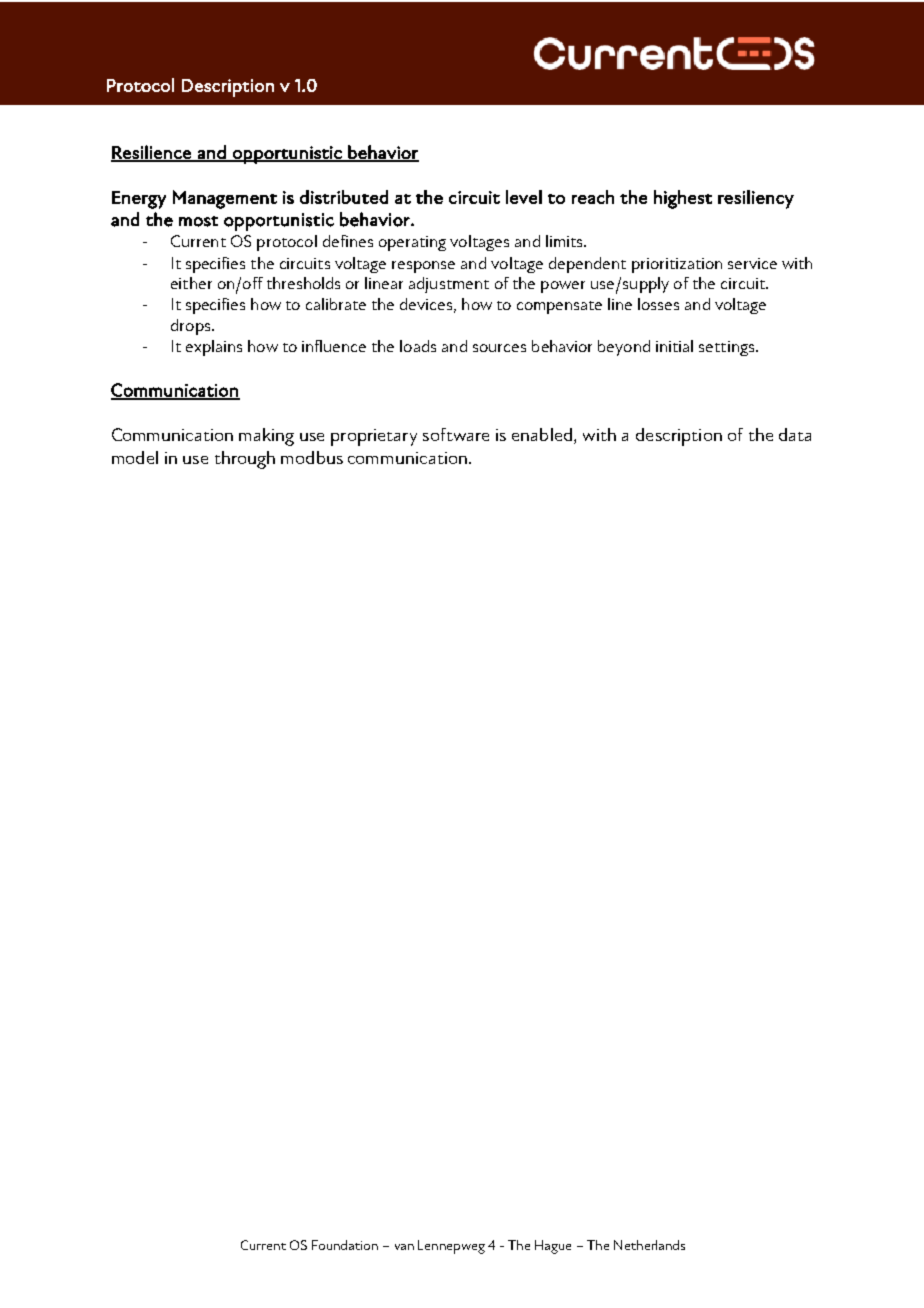 This document has width=924, height=1308. I want to click on Foundation, so click(345, 1245).
